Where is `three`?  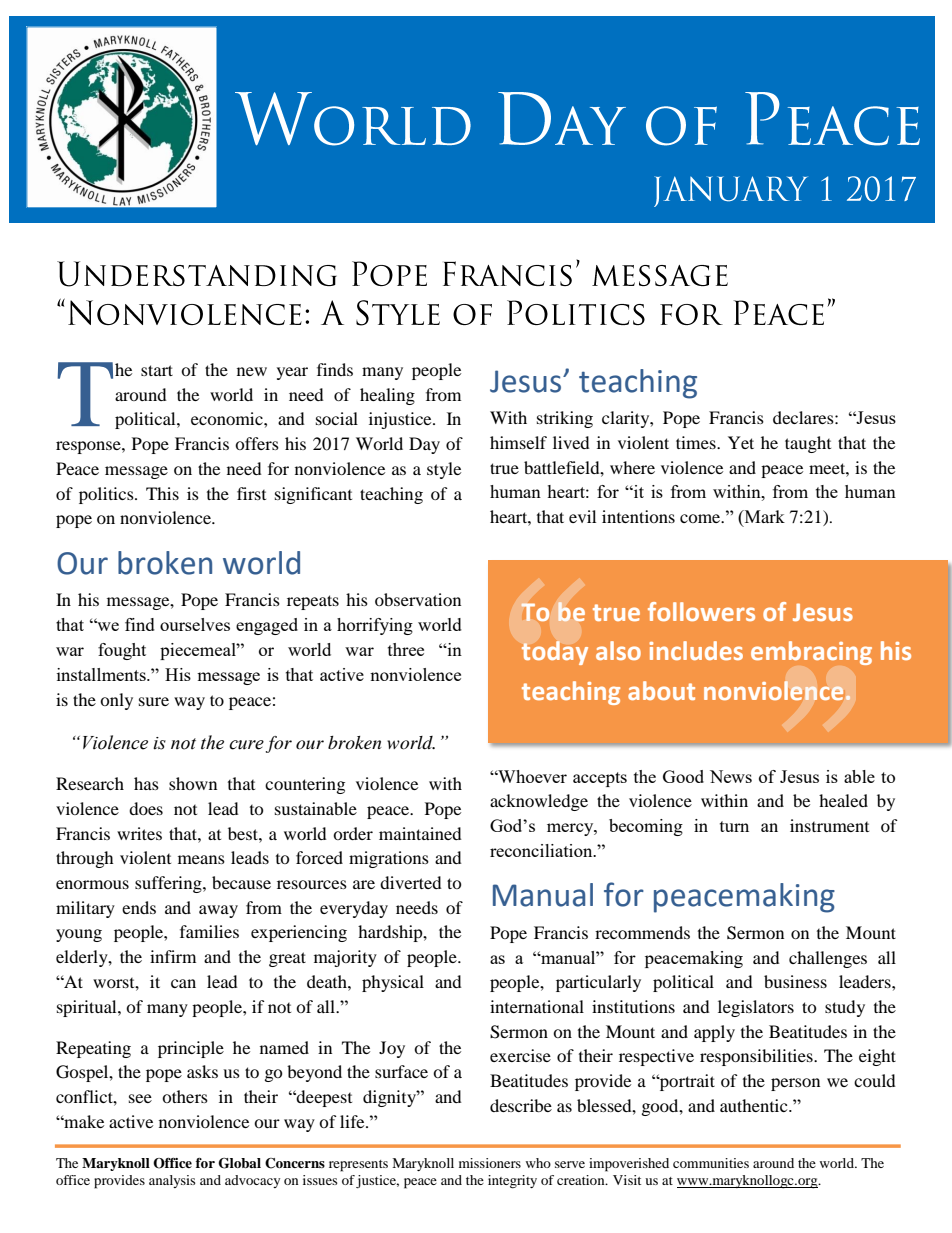
three is located at coordinates (406, 649).
